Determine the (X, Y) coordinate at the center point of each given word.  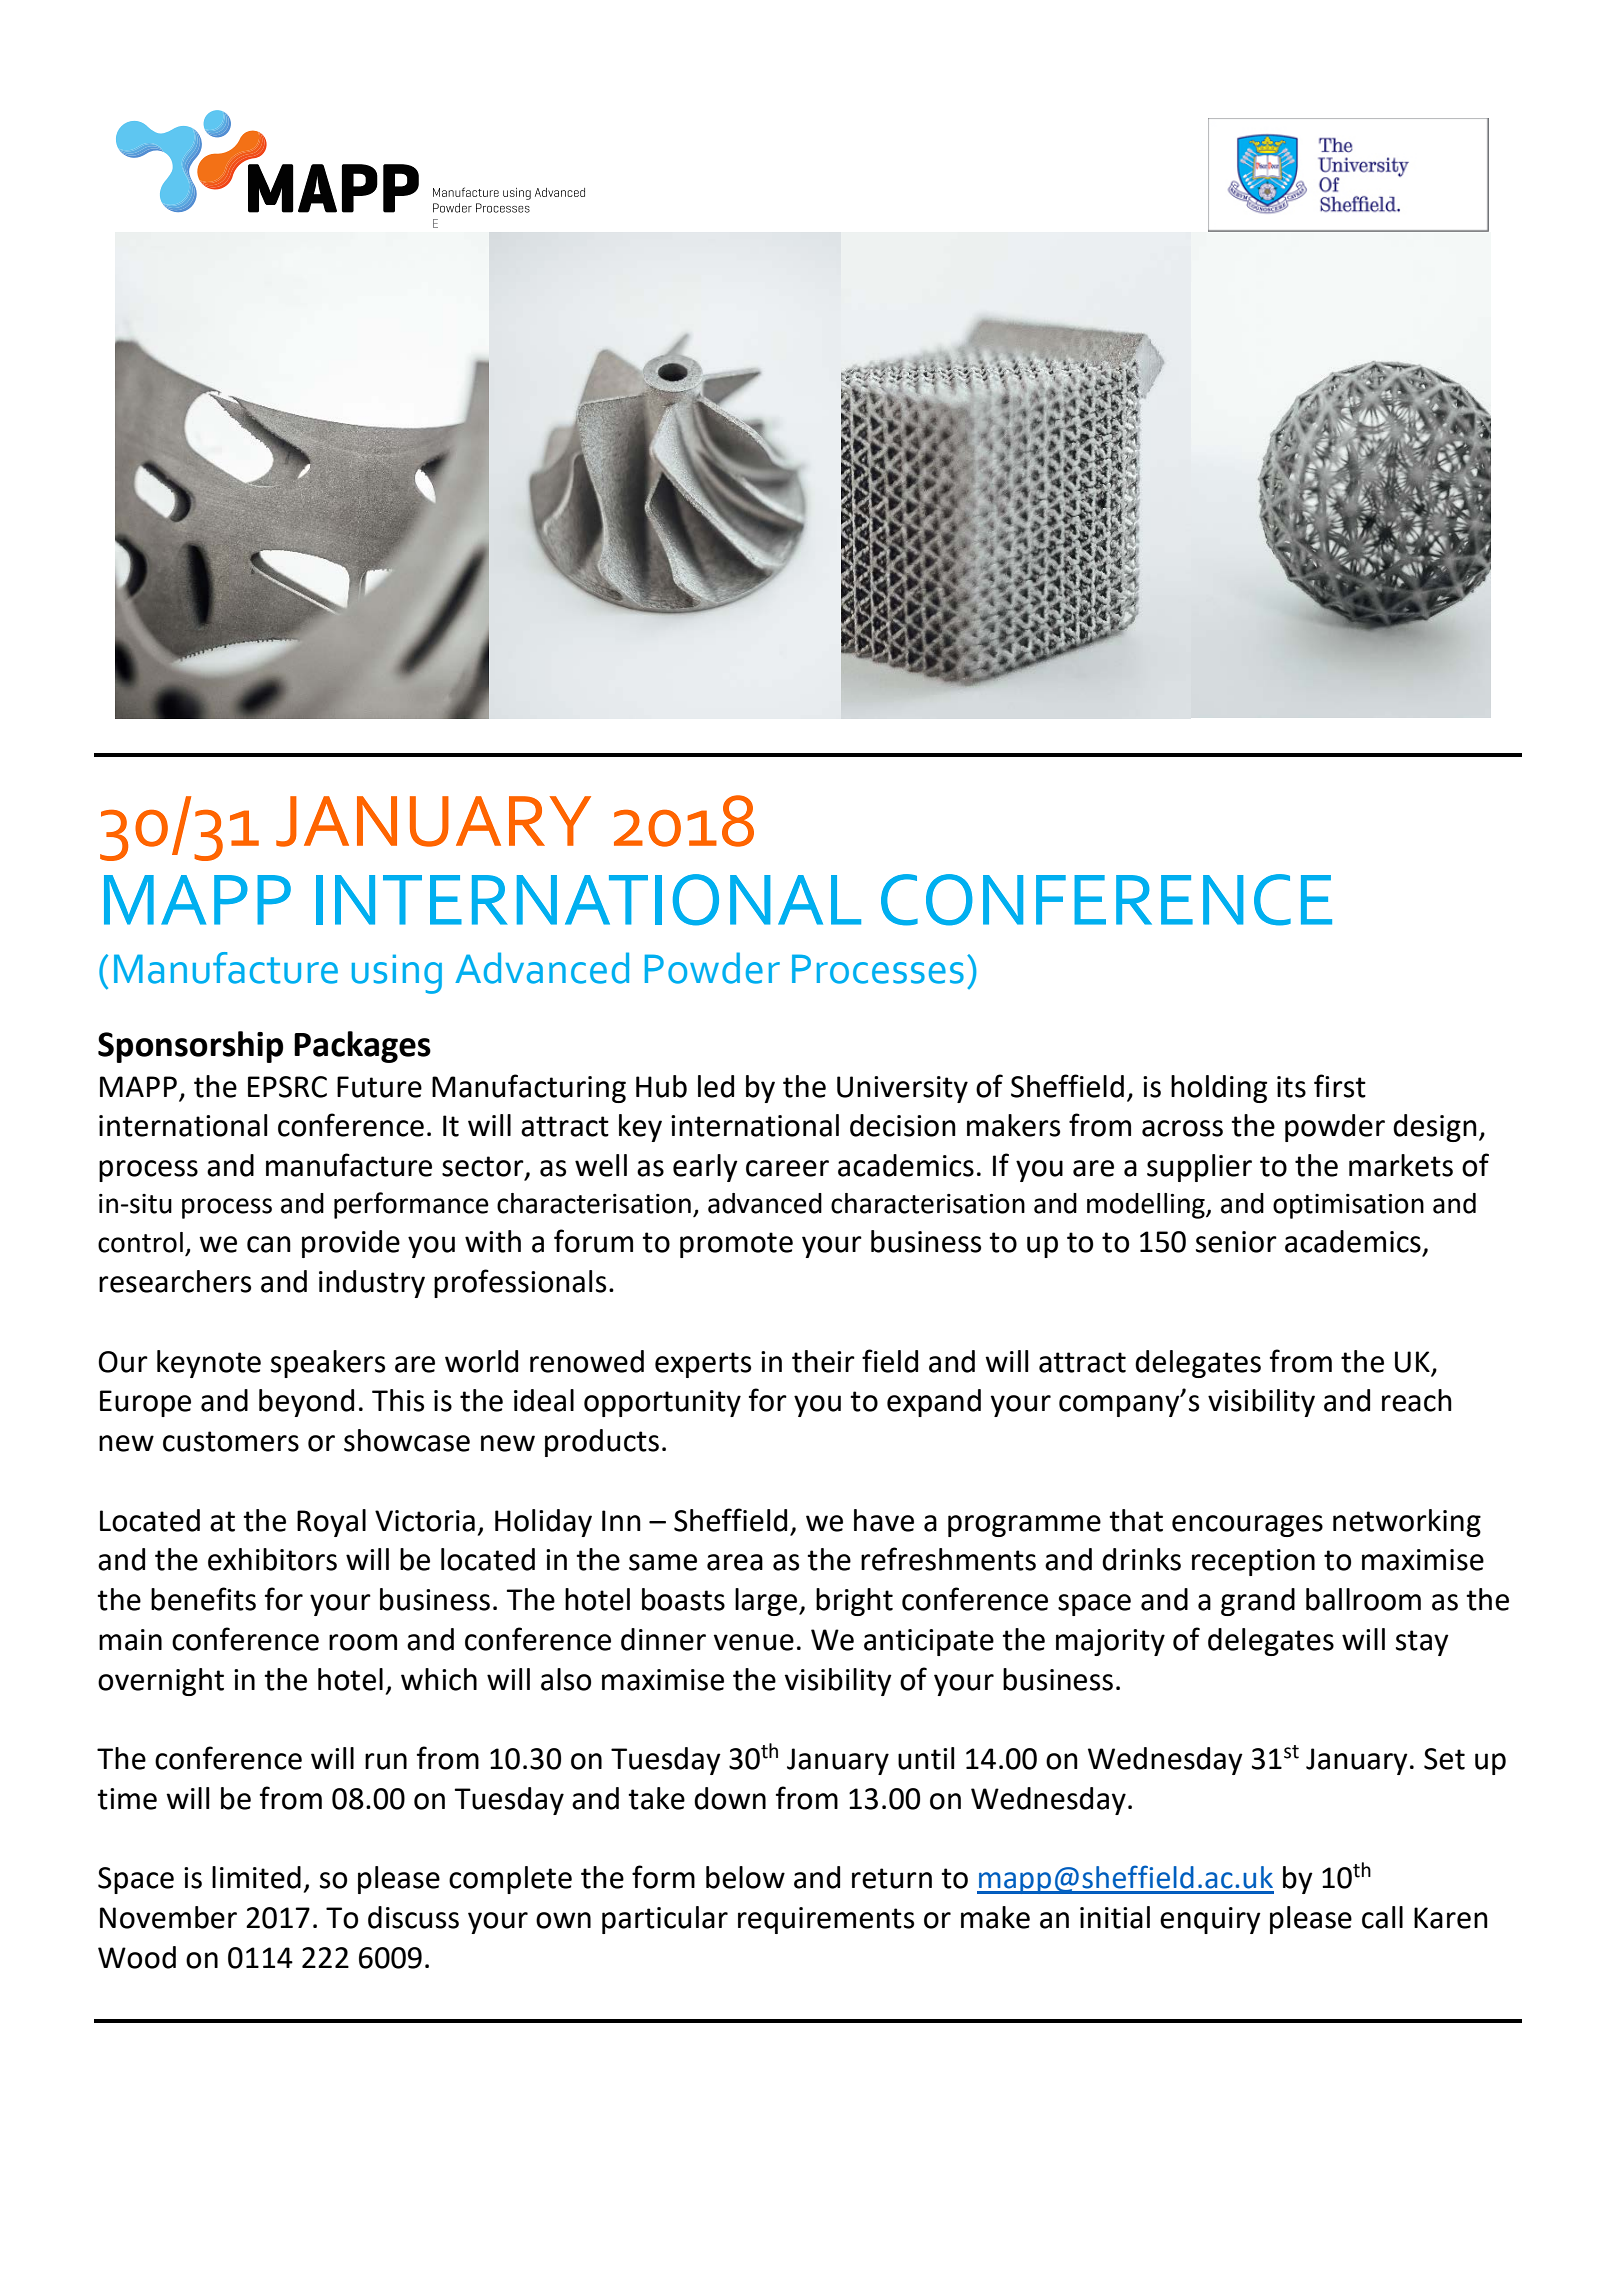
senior (1236, 1242)
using (397, 974)
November (168, 1917)
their (823, 1361)
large (767, 1602)
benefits (203, 1599)
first (1340, 1086)
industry (372, 1284)
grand (1258, 1602)
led (716, 1086)
